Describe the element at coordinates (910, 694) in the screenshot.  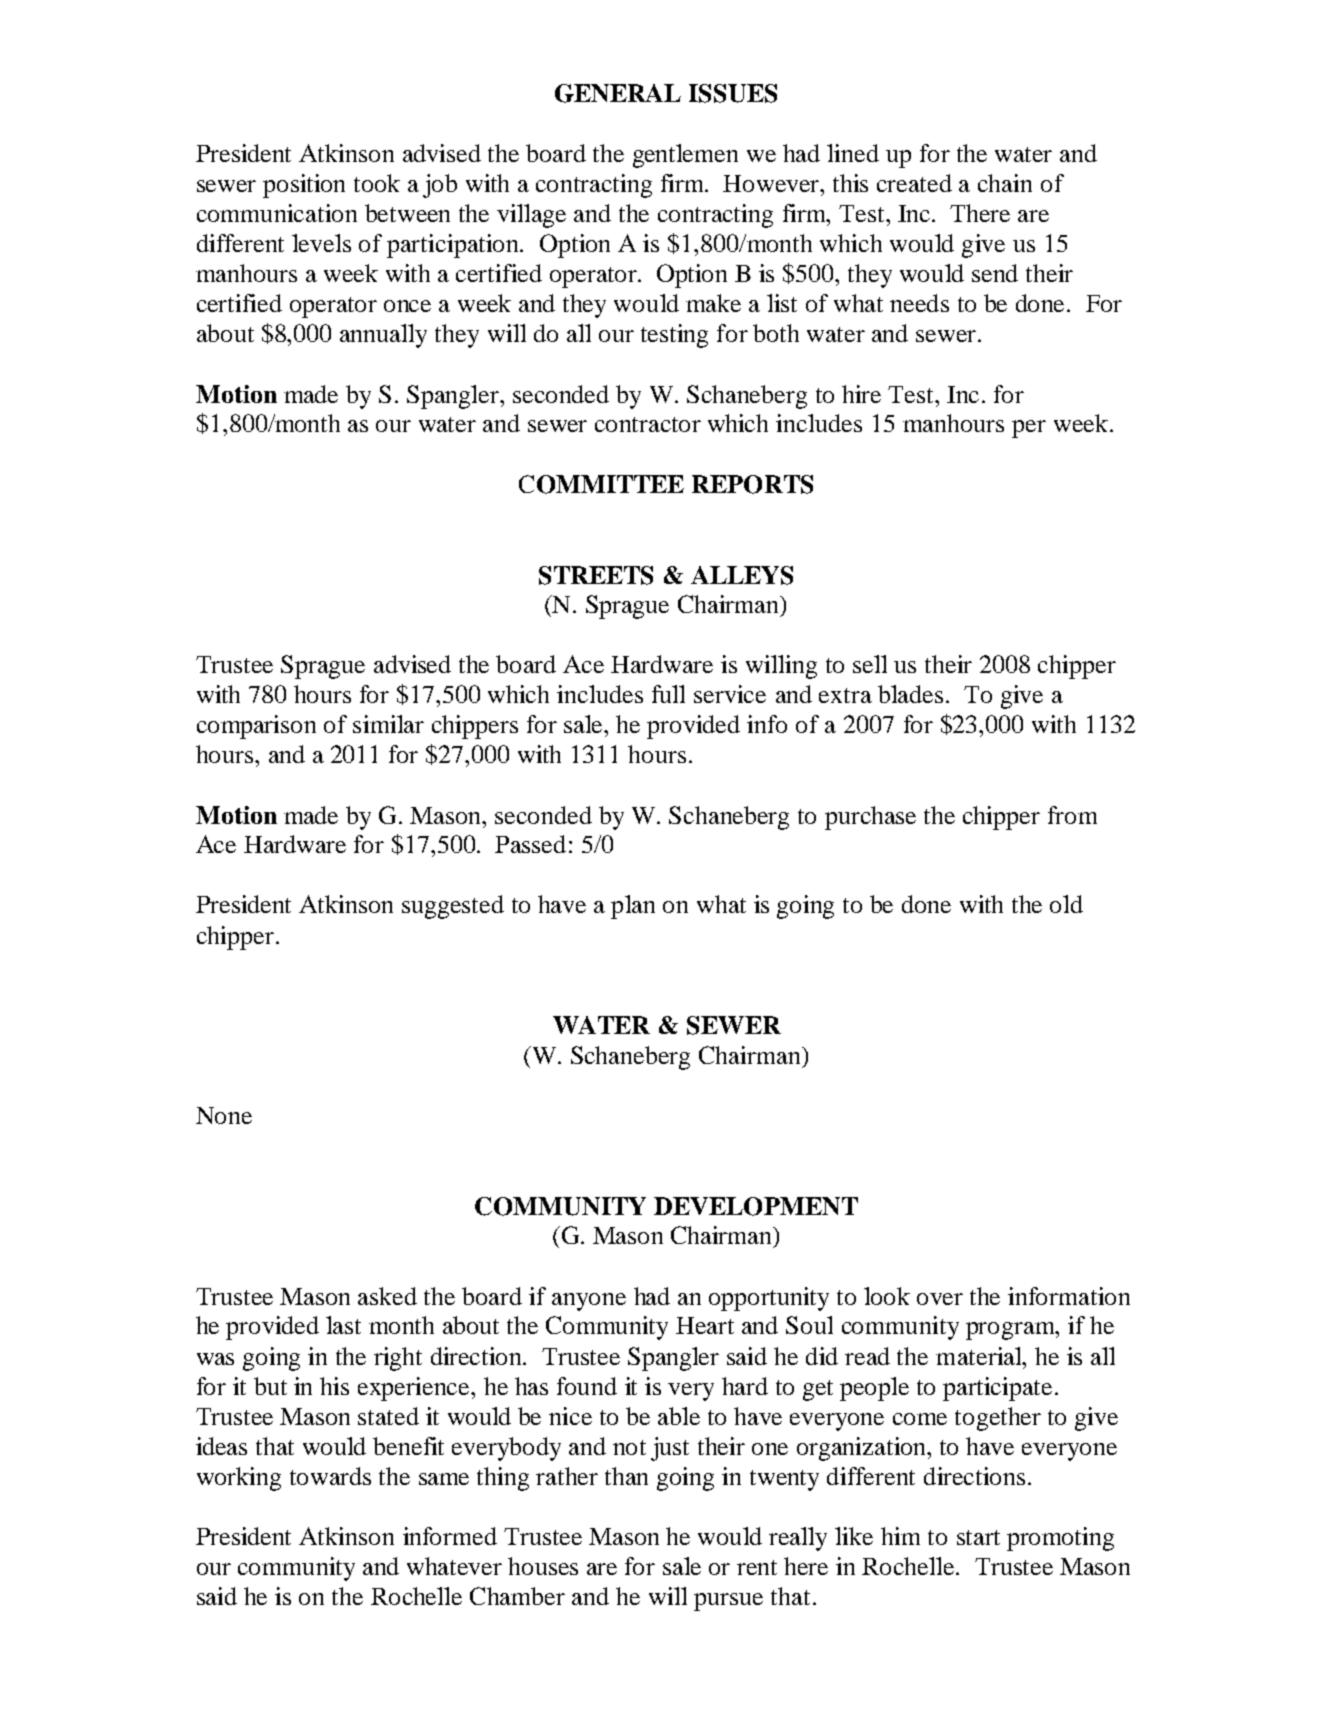
I see `blades` at that location.
